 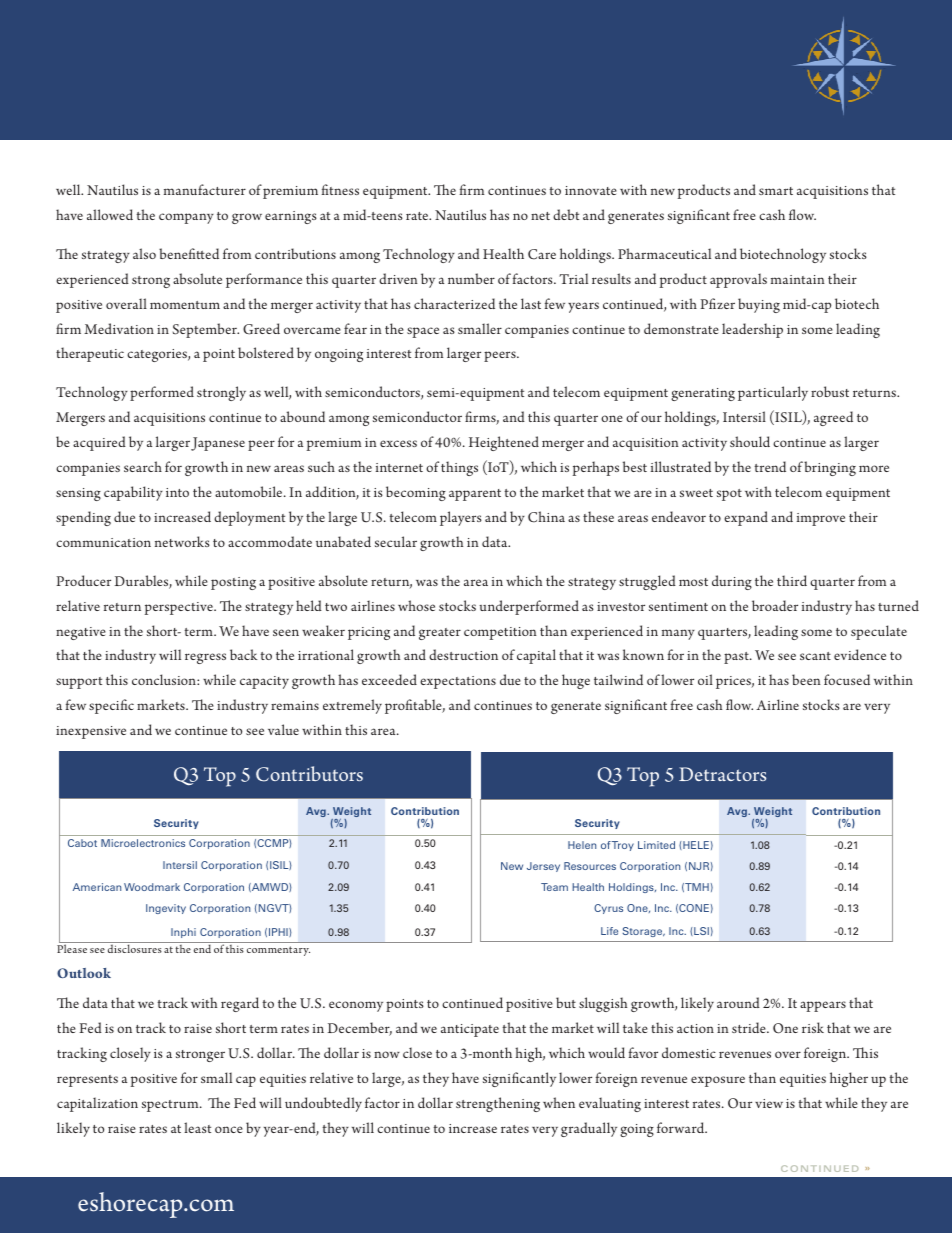 What do you see at coordinates (218, 444) in the image?
I see `Japanese` at bounding box center [218, 444].
